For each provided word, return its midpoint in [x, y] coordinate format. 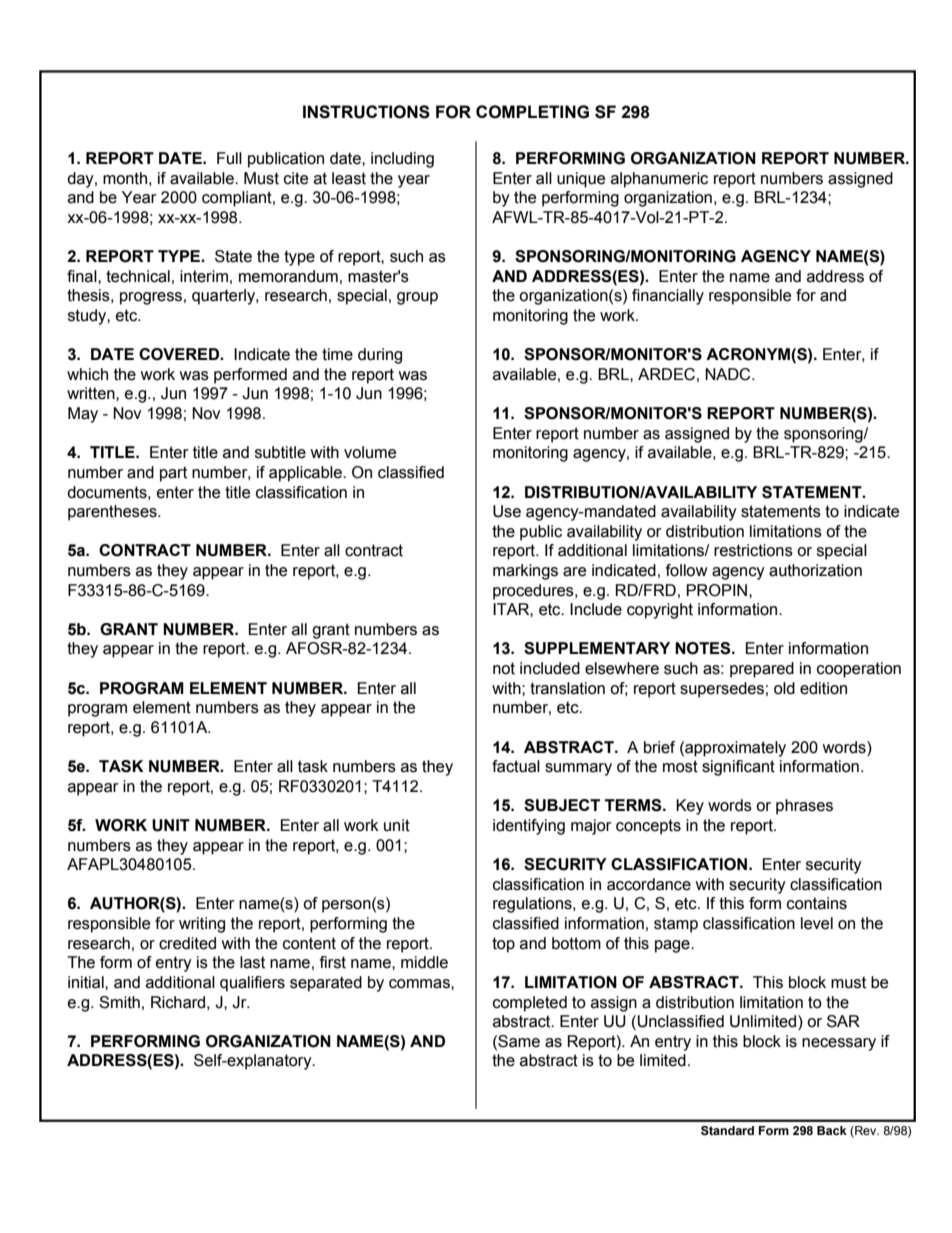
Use [507, 511]
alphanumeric [659, 180]
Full [229, 158]
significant [738, 768]
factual [516, 766]
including [402, 160]
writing [202, 925]
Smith [119, 1002]
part [173, 474]
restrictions [753, 550]
